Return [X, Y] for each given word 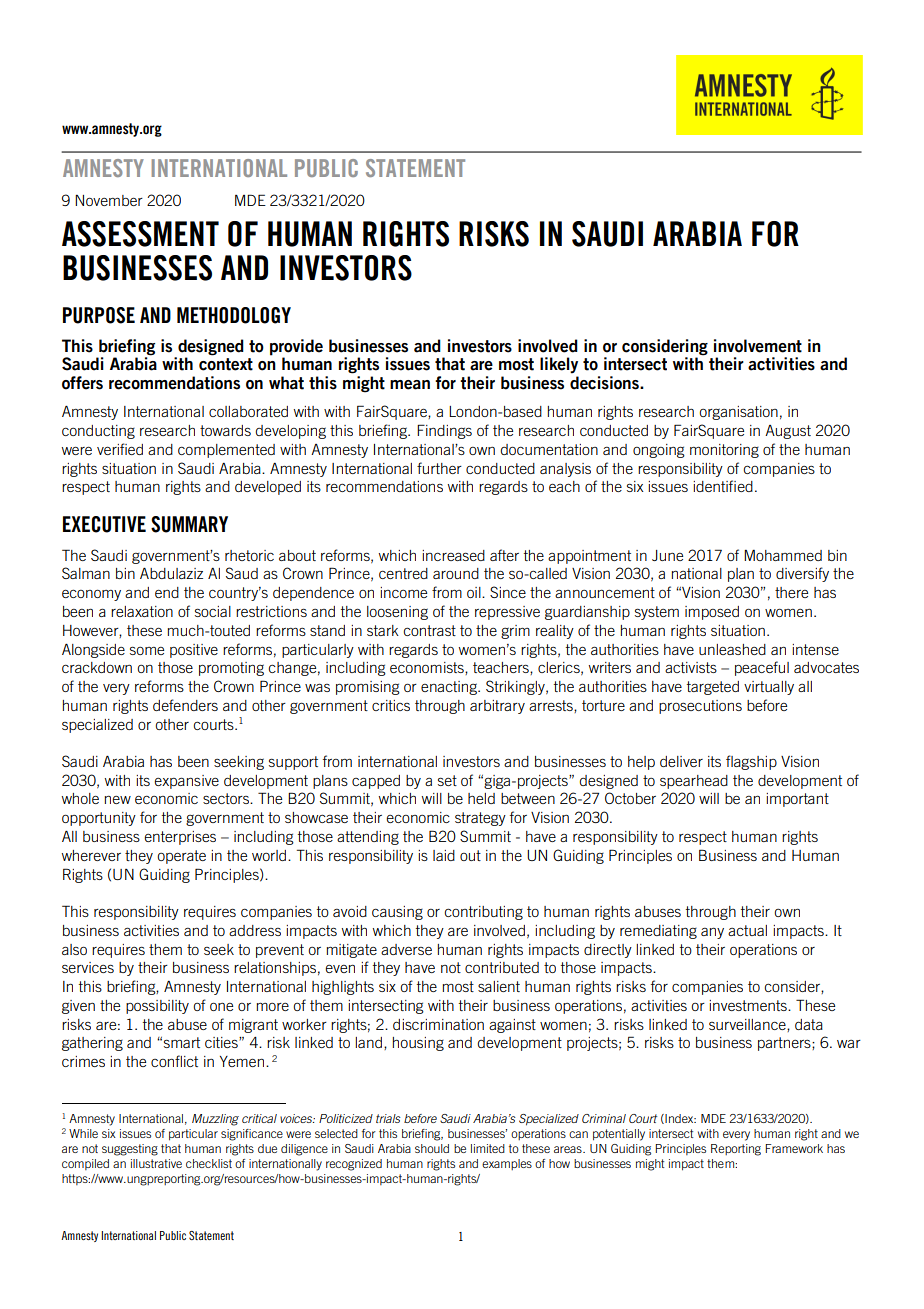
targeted [713, 688]
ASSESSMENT [140, 234]
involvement [758, 346]
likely [559, 365]
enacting [450, 688]
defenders [185, 705]
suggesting [130, 1150]
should [432, 1148]
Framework [794, 1148]
